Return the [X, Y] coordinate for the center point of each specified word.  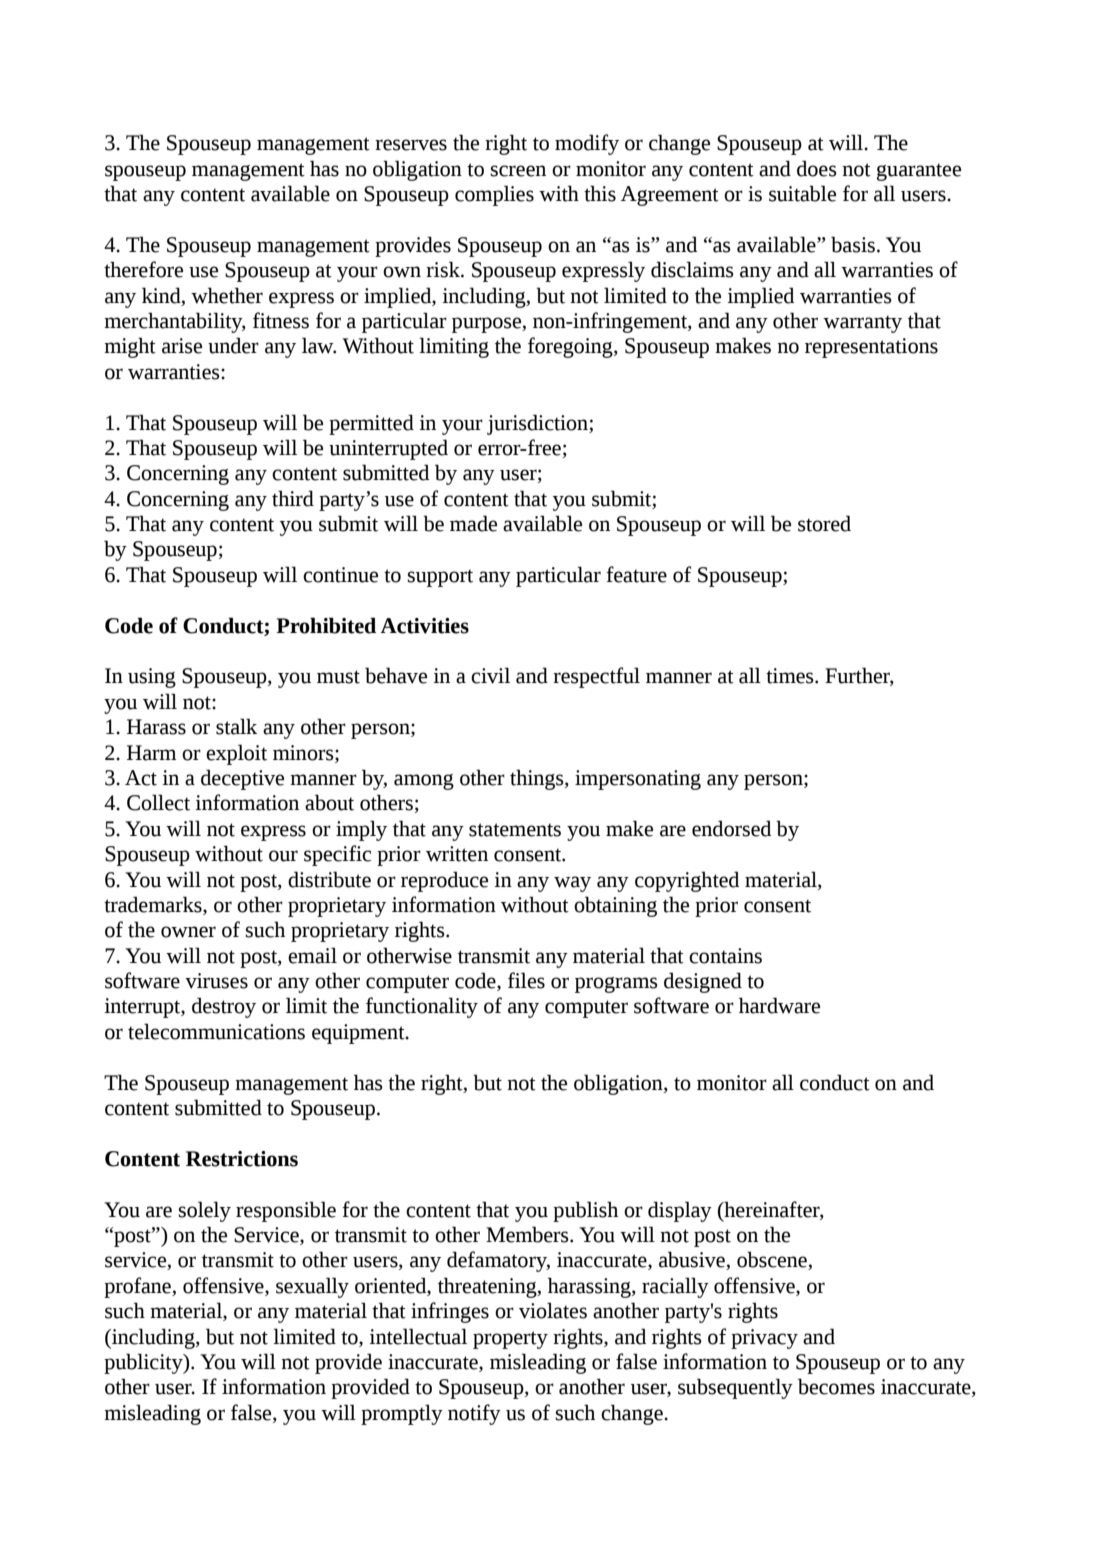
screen [518, 171]
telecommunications [216, 1031]
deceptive [242, 779]
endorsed [731, 828]
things [538, 779]
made [473, 523]
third [293, 498]
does [817, 168]
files [526, 980]
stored [824, 523]
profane [138, 1287]
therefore [143, 269]
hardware [779, 1005]
